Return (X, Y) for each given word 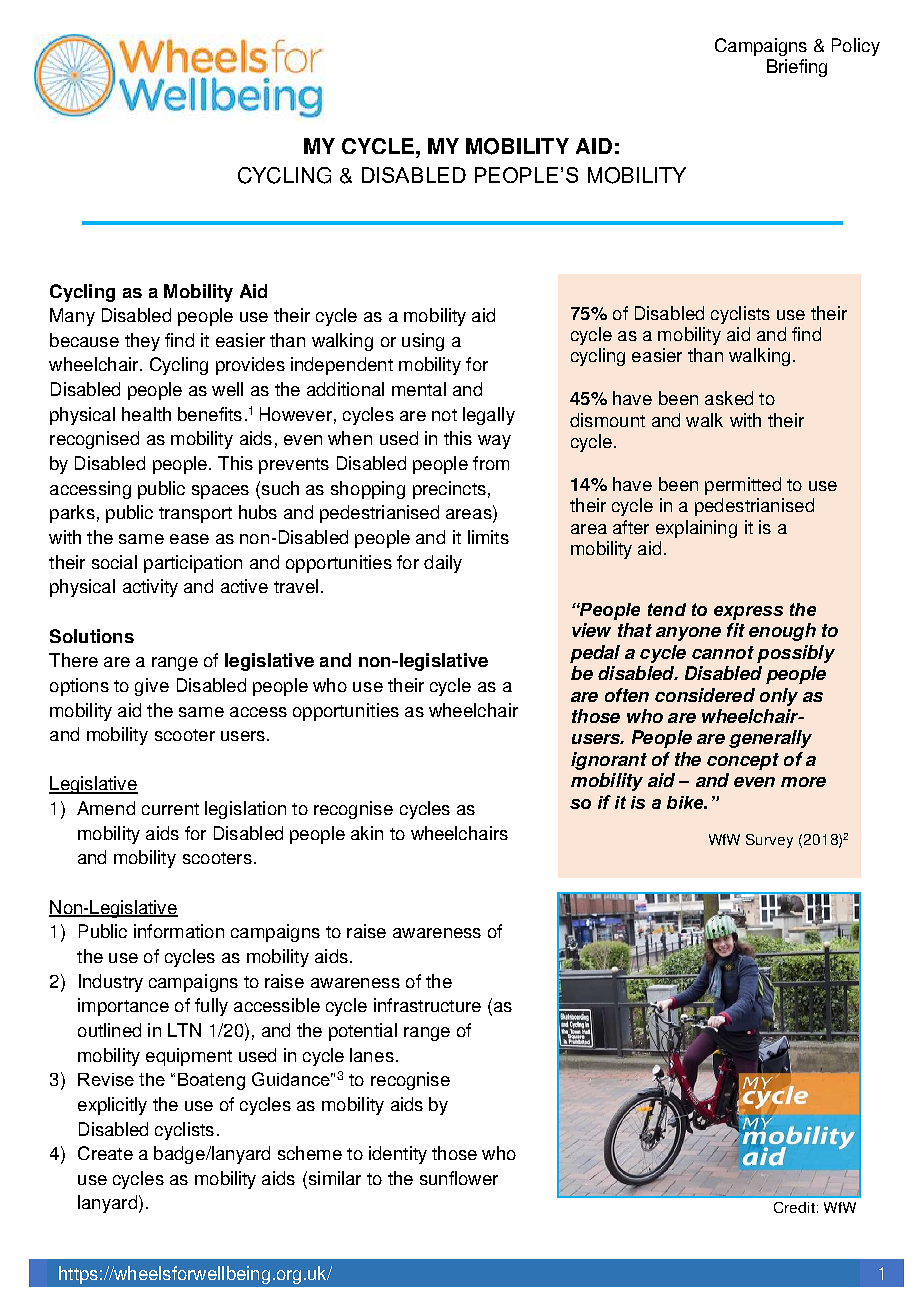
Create (105, 1153)
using (423, 342)
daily (443, 564)
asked (729, 398)
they (142, 342)
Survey (769, 841)
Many (72, 317)
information (179, 931)
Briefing (797, 68)
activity (150, 588)
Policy (856, 47)
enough (782, 632)
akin (367, 833)
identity (398, 1155)
